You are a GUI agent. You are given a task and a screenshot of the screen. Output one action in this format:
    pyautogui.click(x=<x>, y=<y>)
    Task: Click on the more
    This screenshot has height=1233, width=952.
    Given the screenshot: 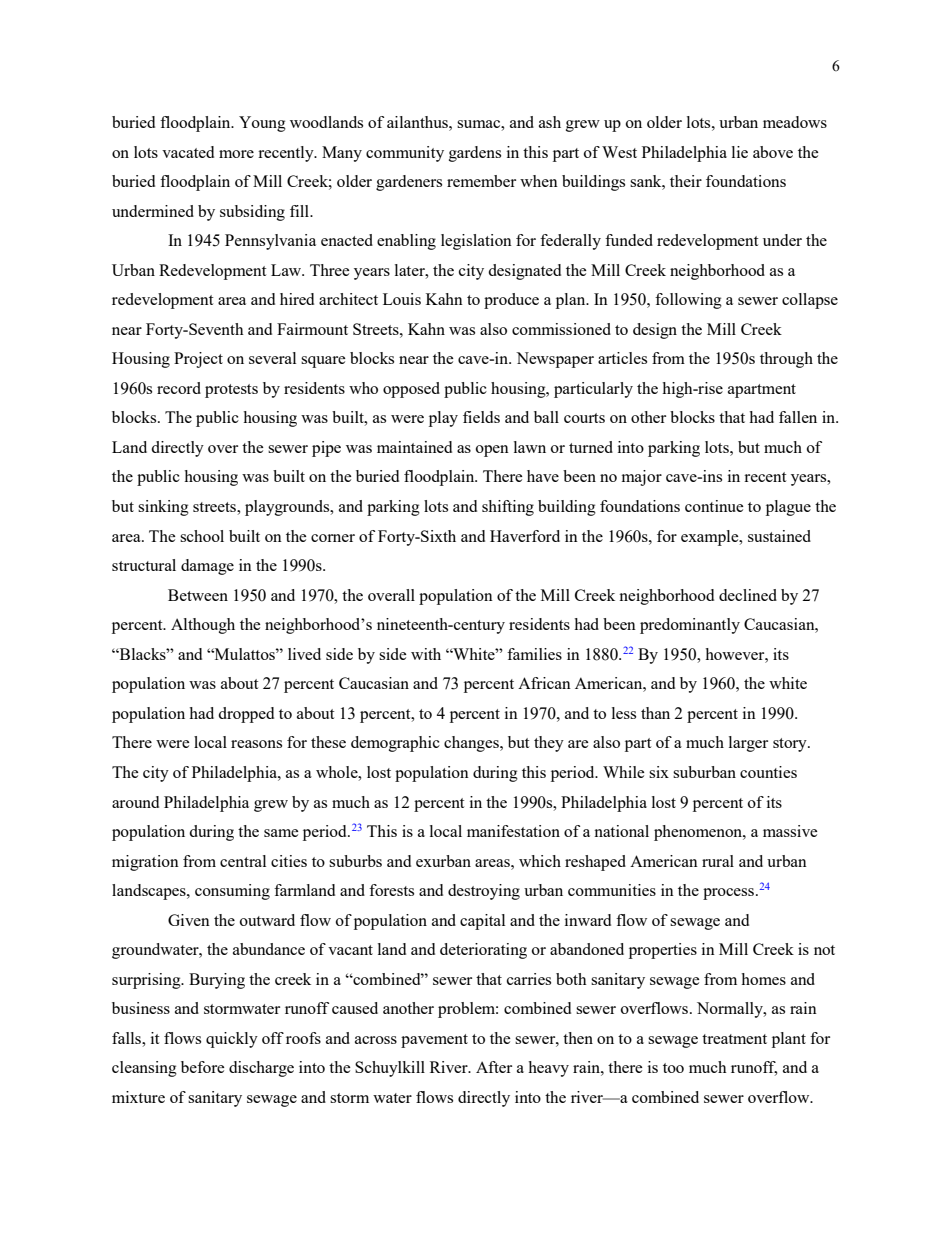 What is the action you would take?
    pyautogui.click(x=236, y=154)
